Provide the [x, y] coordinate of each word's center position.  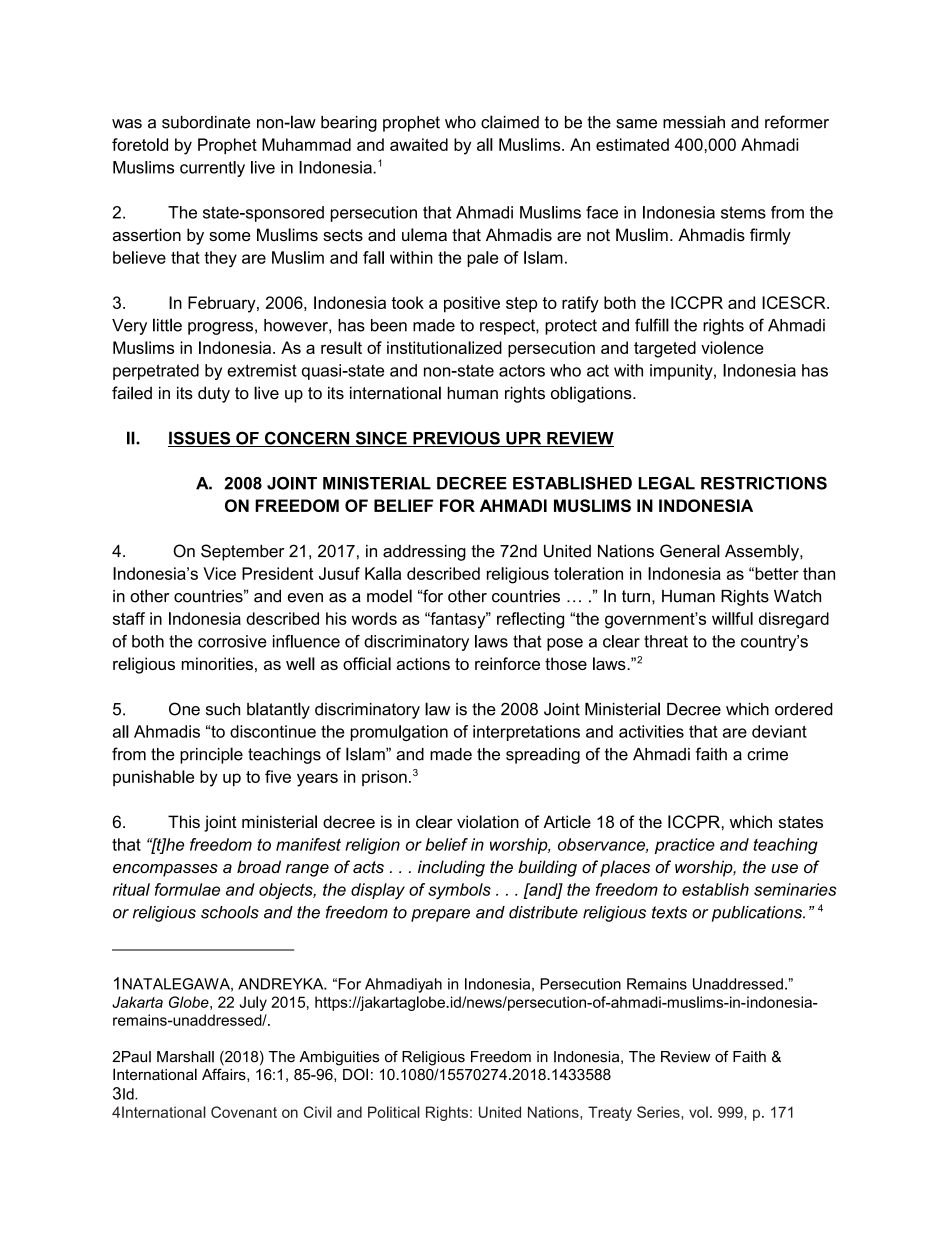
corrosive [232, 641]
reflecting [530, 620]
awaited [419, 144]
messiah [694, 122]
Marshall [185, 1057]
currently [212, 169]
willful [732, 618]
